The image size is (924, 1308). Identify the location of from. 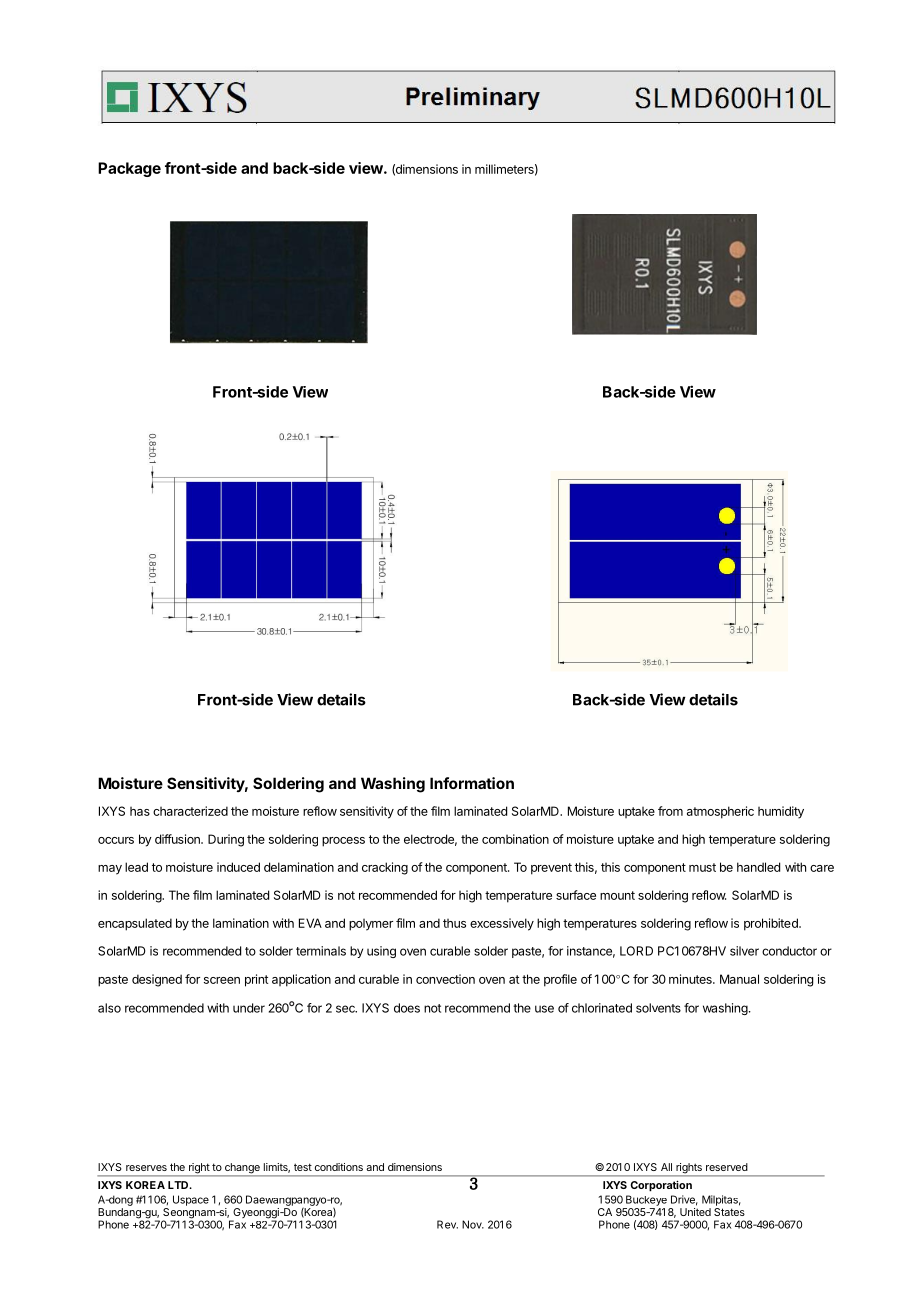
(670, 811).
